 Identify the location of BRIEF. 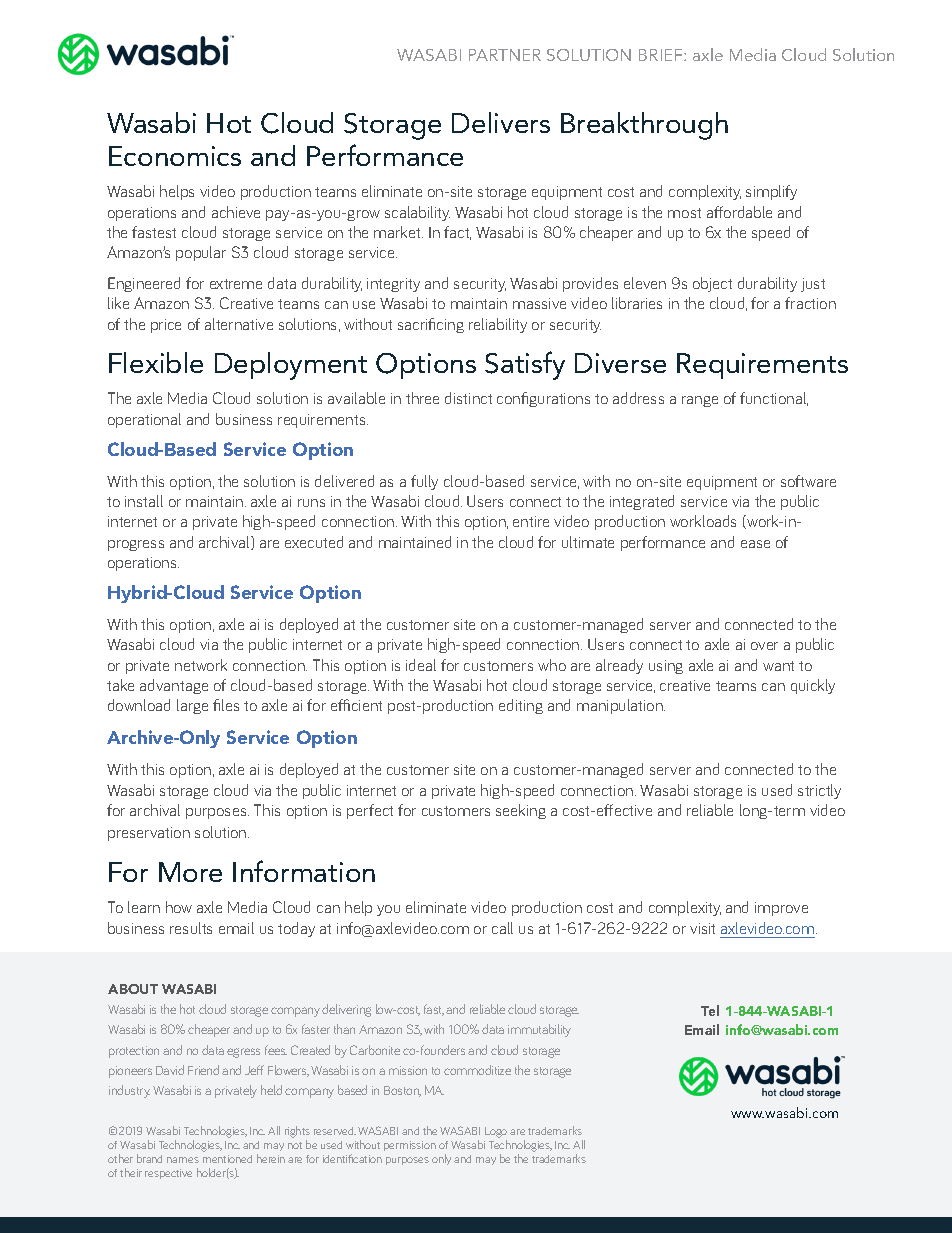
(662, 55).
